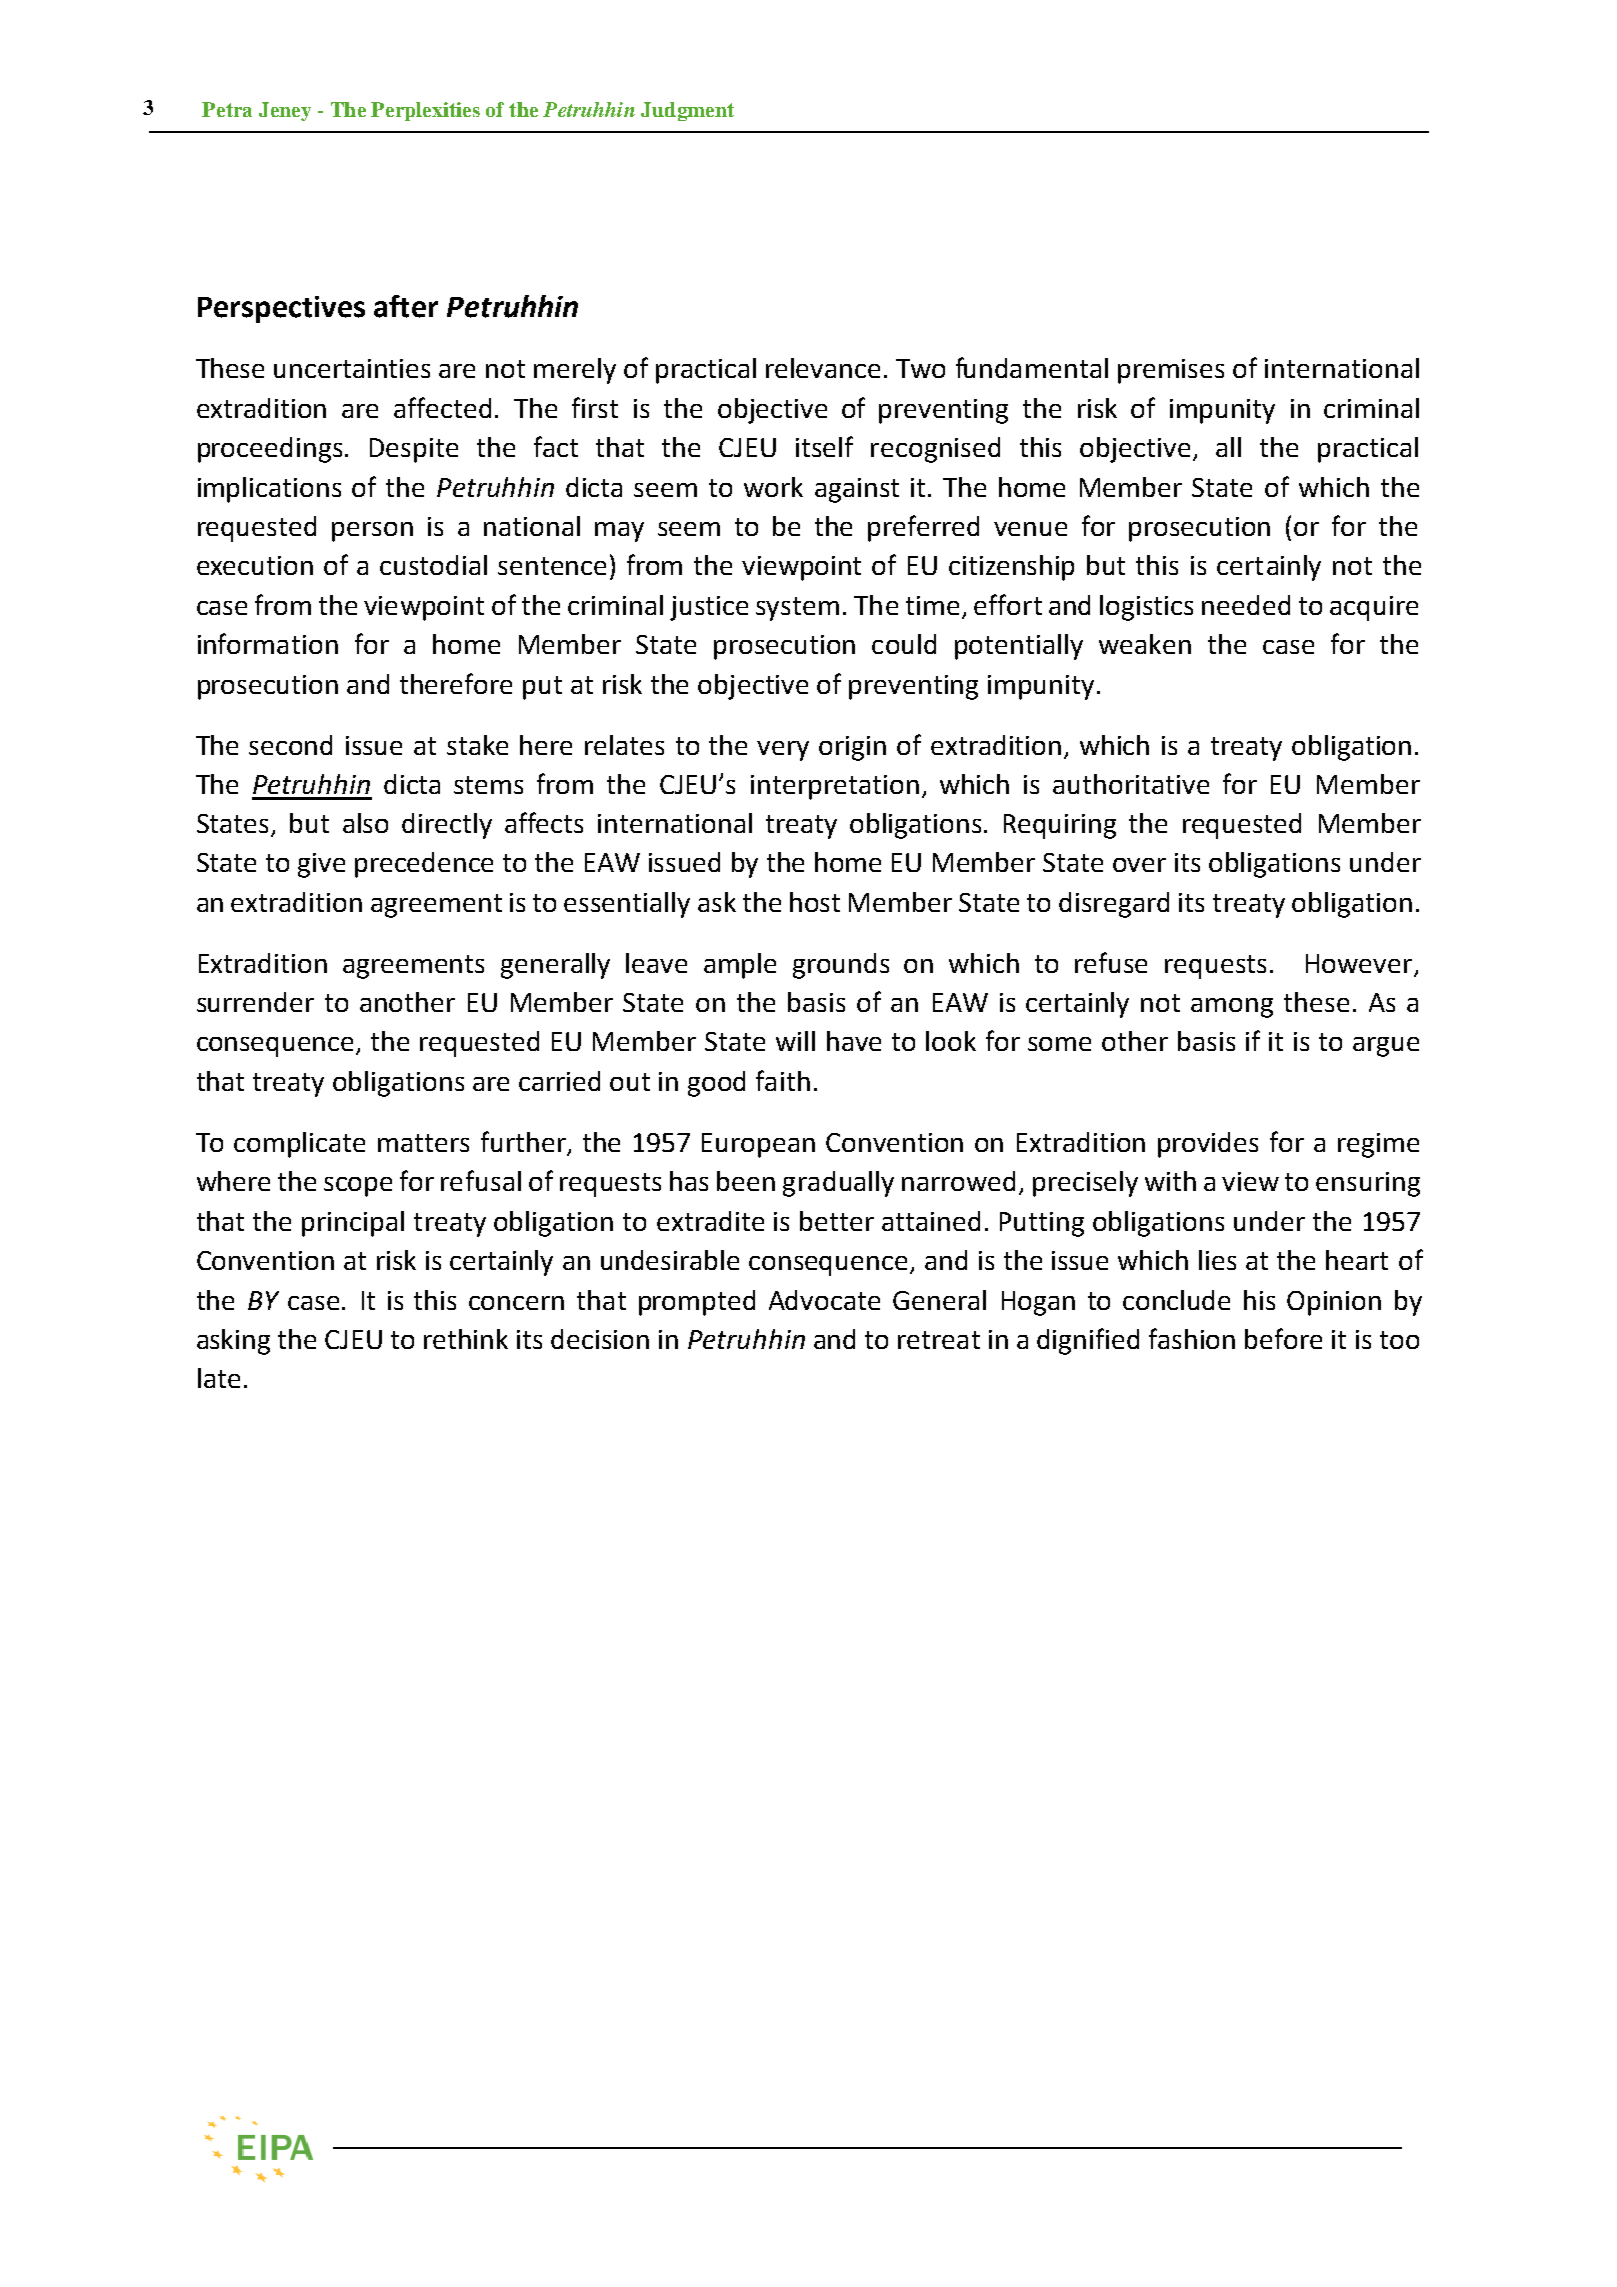 The image size is (1617, 2287). What do you see at coordinates (372, 532) in the screenshot?
I see `person` at bounding box center [372, 532].
